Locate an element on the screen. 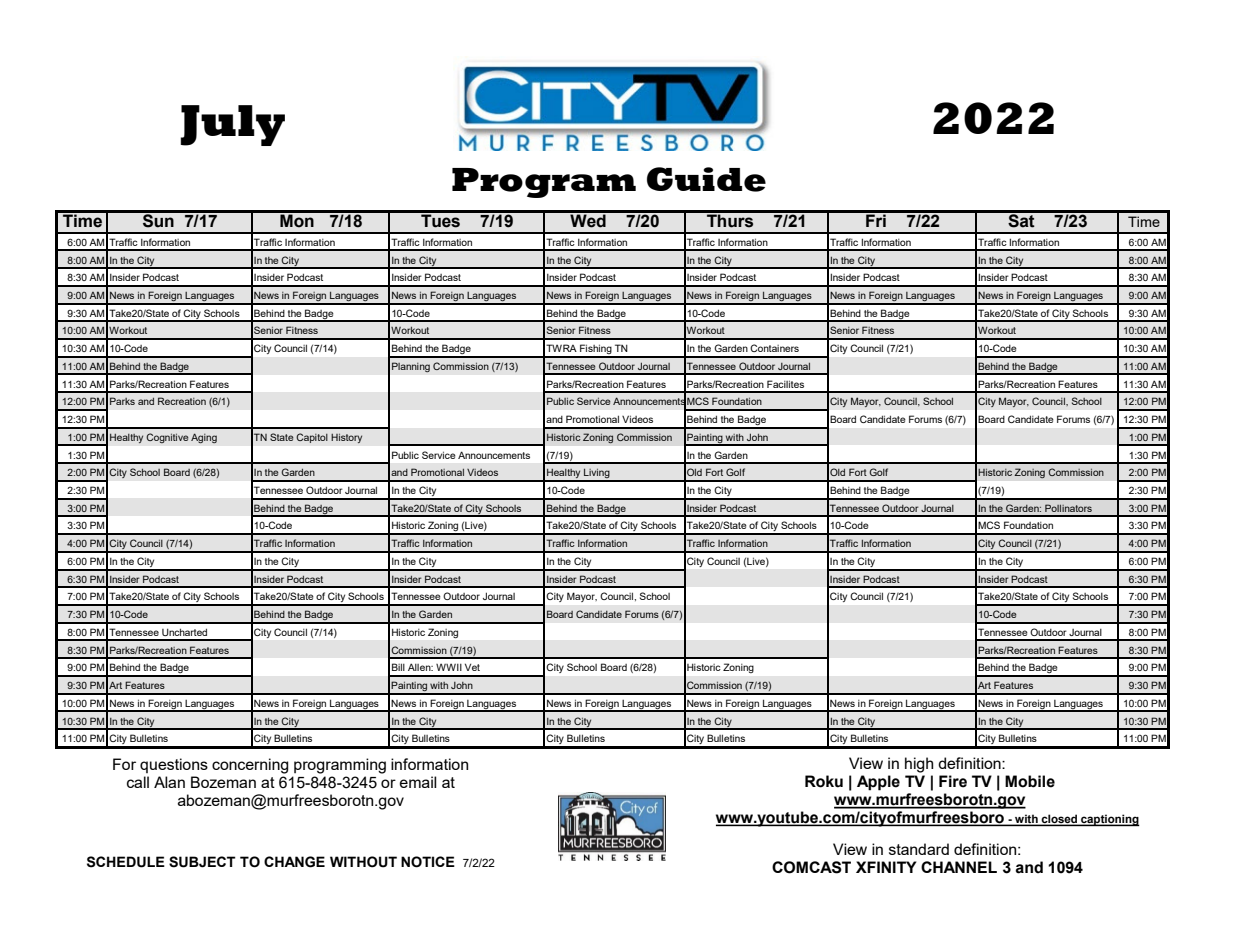 This screenshot has width=1233, height=952. Containers is located at coordinates (774, 348).
